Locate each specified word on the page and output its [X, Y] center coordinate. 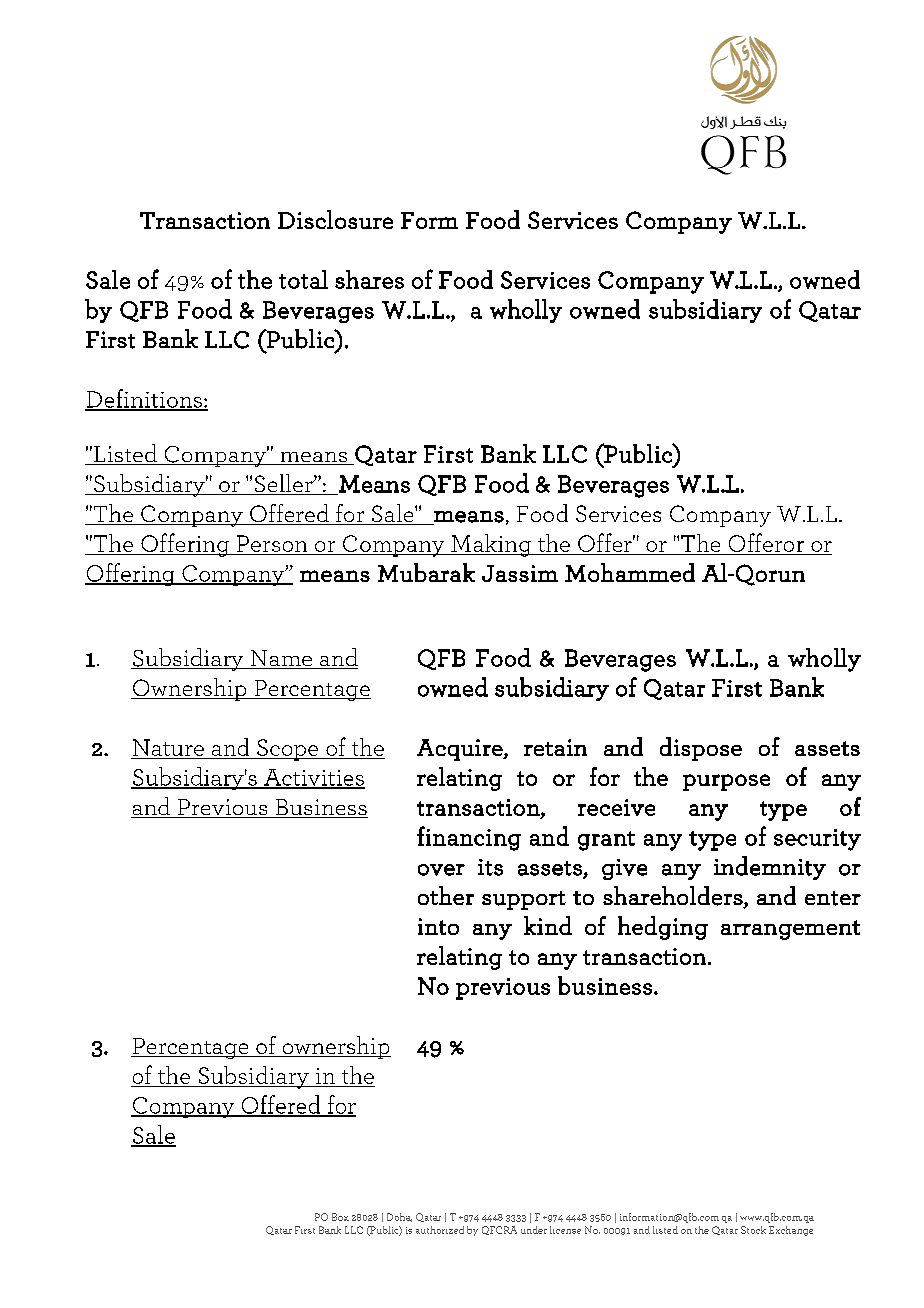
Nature [168, 747]
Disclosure [335, 219]
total [303, 279]
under [534, 1230]
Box [340, 1217]
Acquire [461, 750]
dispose [701, 749]
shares [369, 279]
